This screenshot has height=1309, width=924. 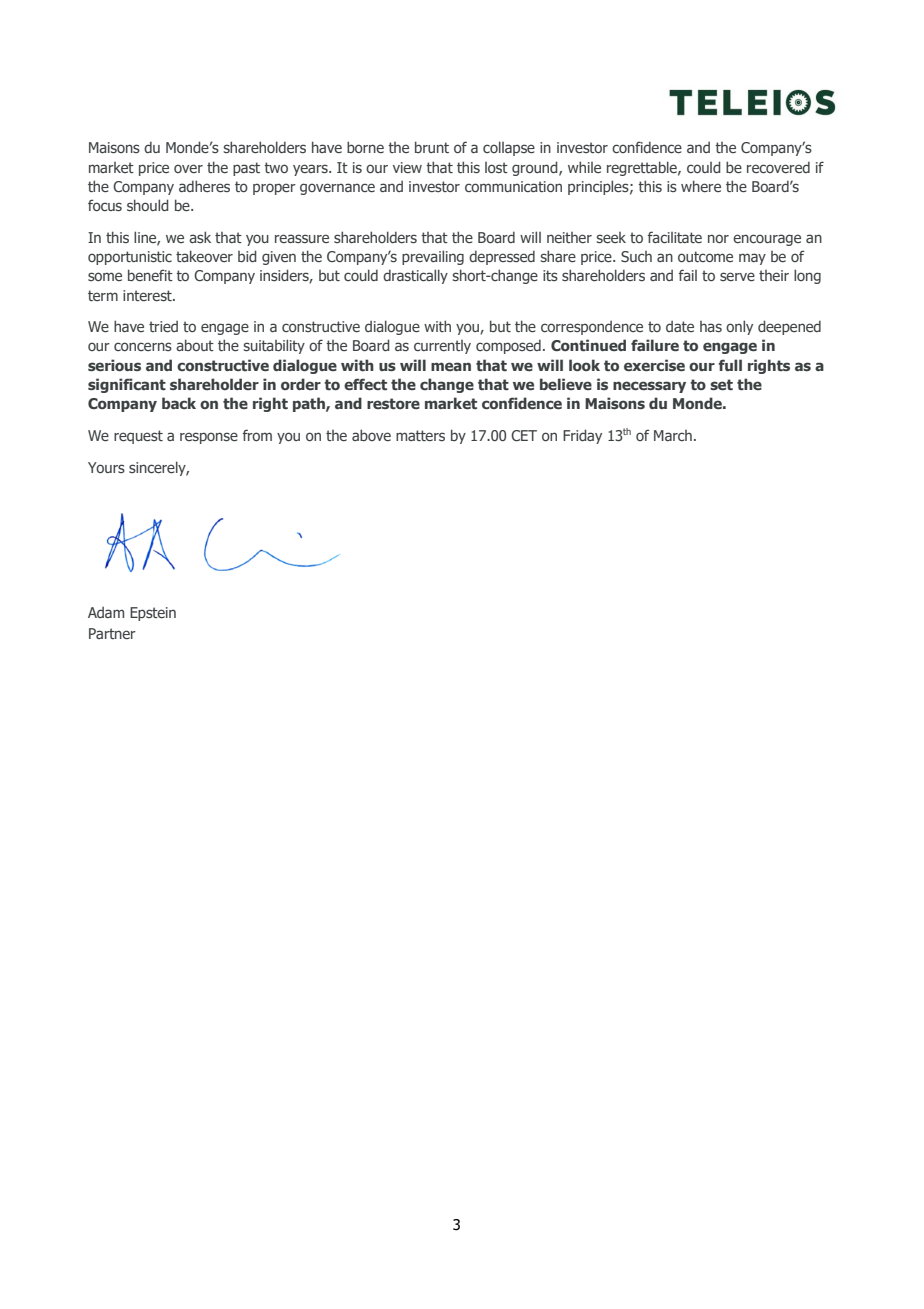 What do you see at coordinates (106, 467) in the screenshot?
I see `Yours` at bounding box center [106, 467].
